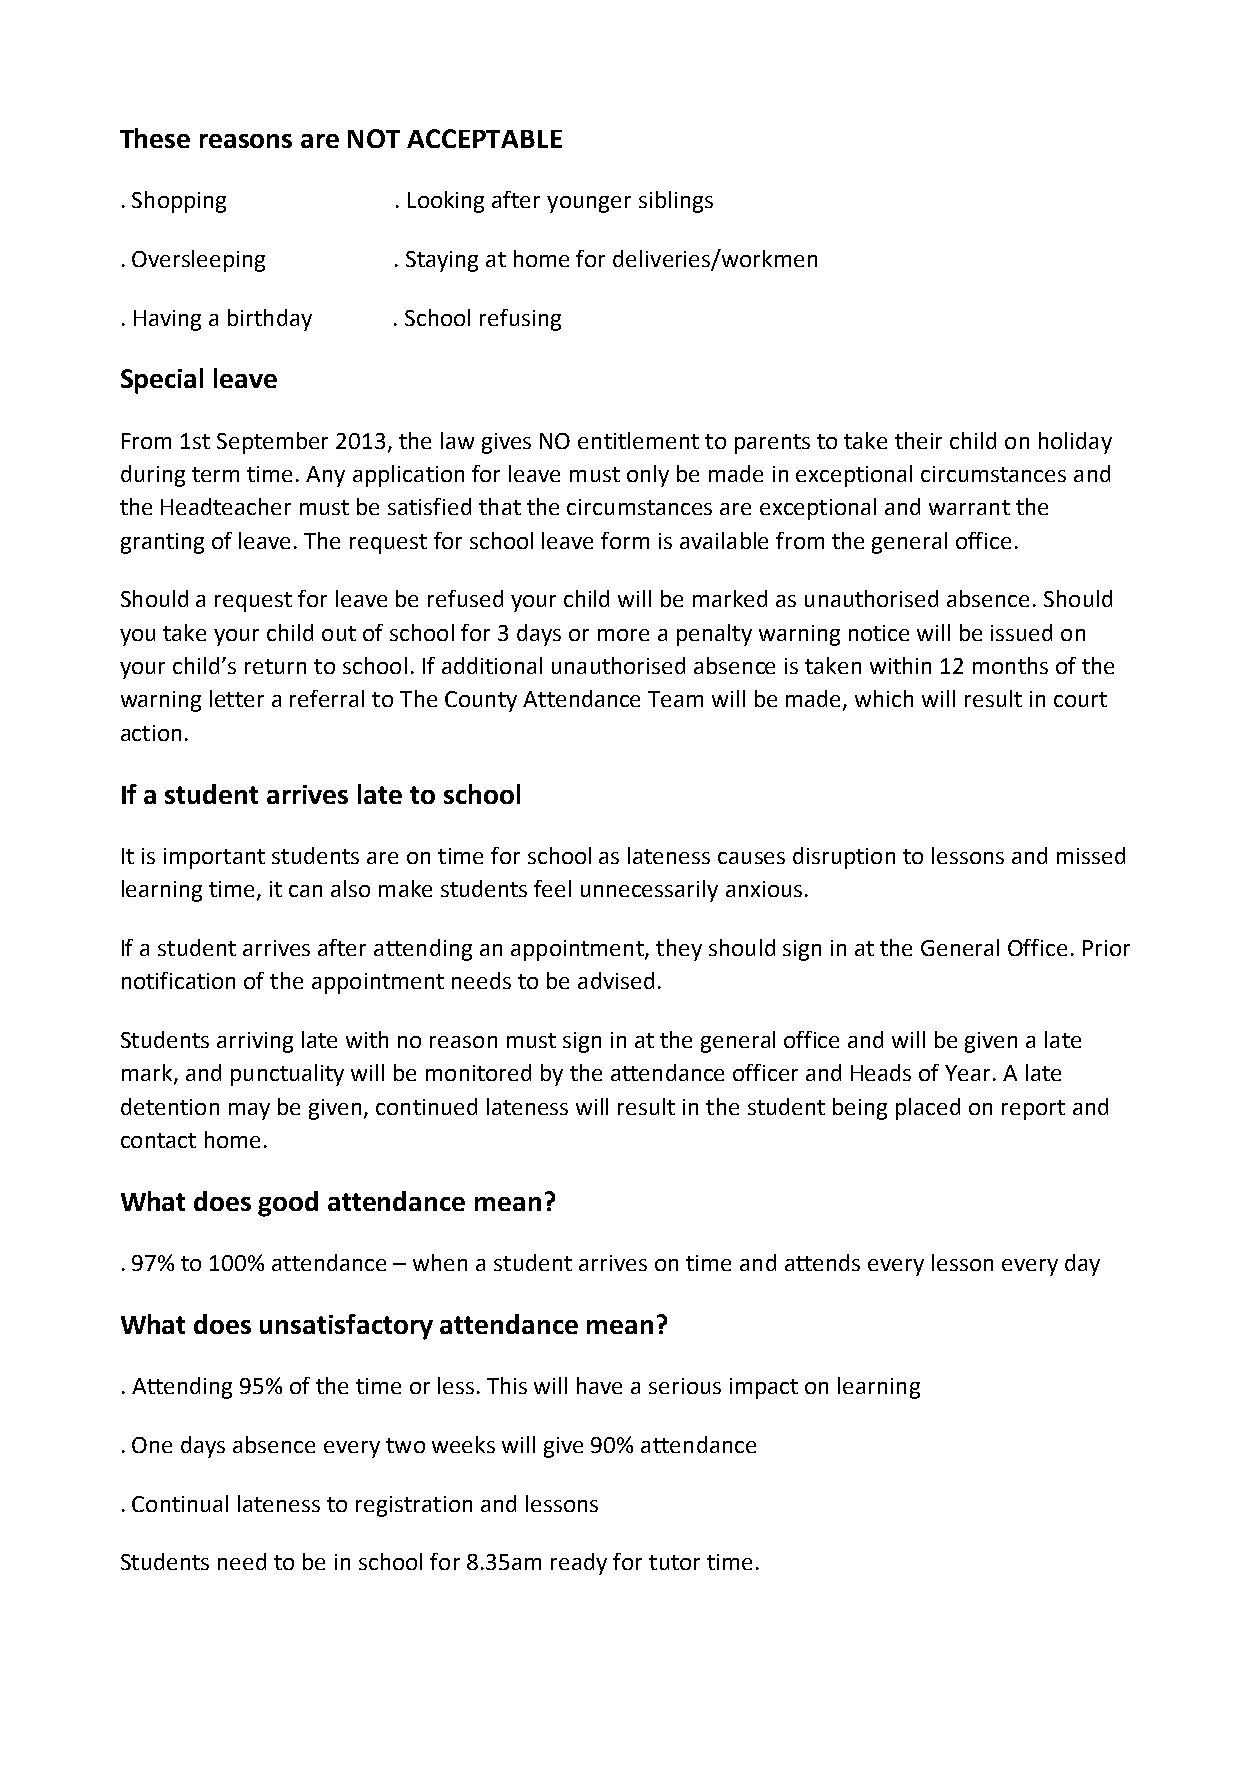 The height and width of the screenshot is (1778, 1257). I want to click on Continual, so click(180, 1503).
